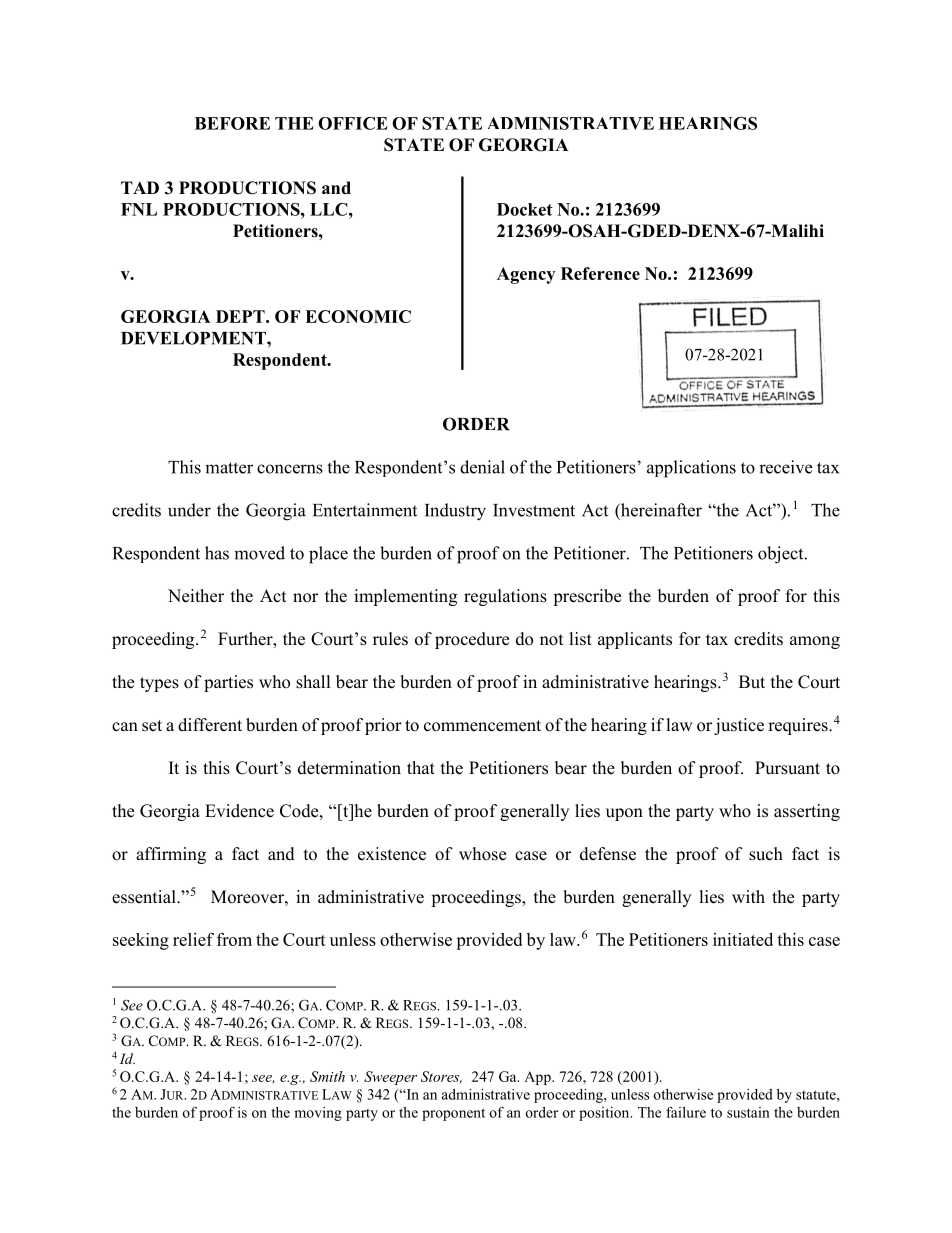 This screenshot has width=952, height=1233. Describe the element at coordinates (232, 123) in the screenshot. I see `BEFORE` at that location.
